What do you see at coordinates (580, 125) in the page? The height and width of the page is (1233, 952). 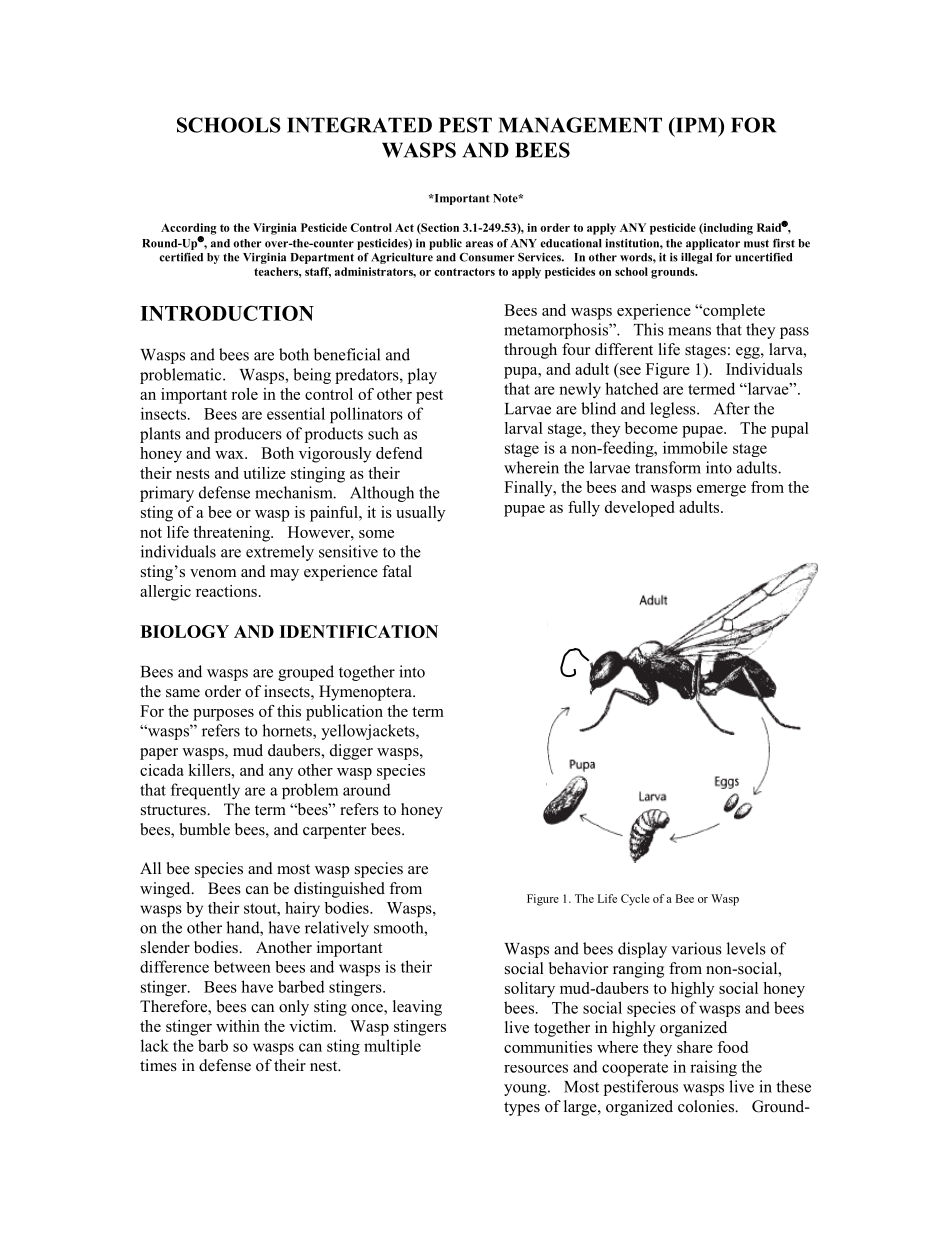 I see `MANAGEMENT` at bounding box center [580, 125].
